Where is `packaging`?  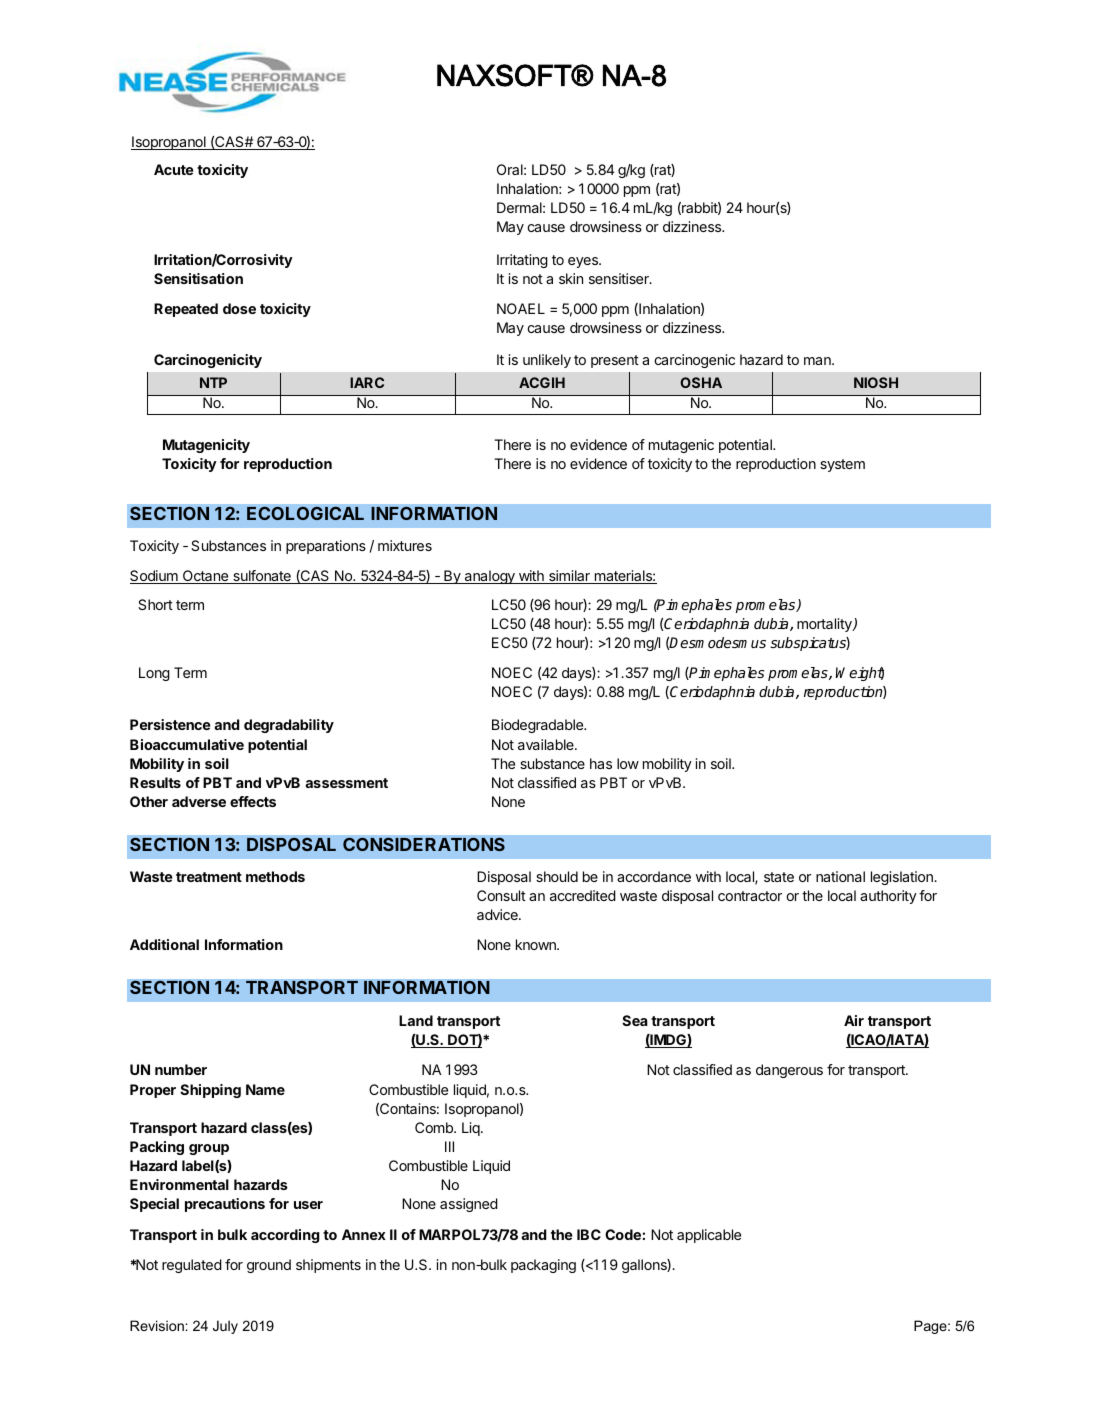 packaging is located at coordinates (543, 1266).
